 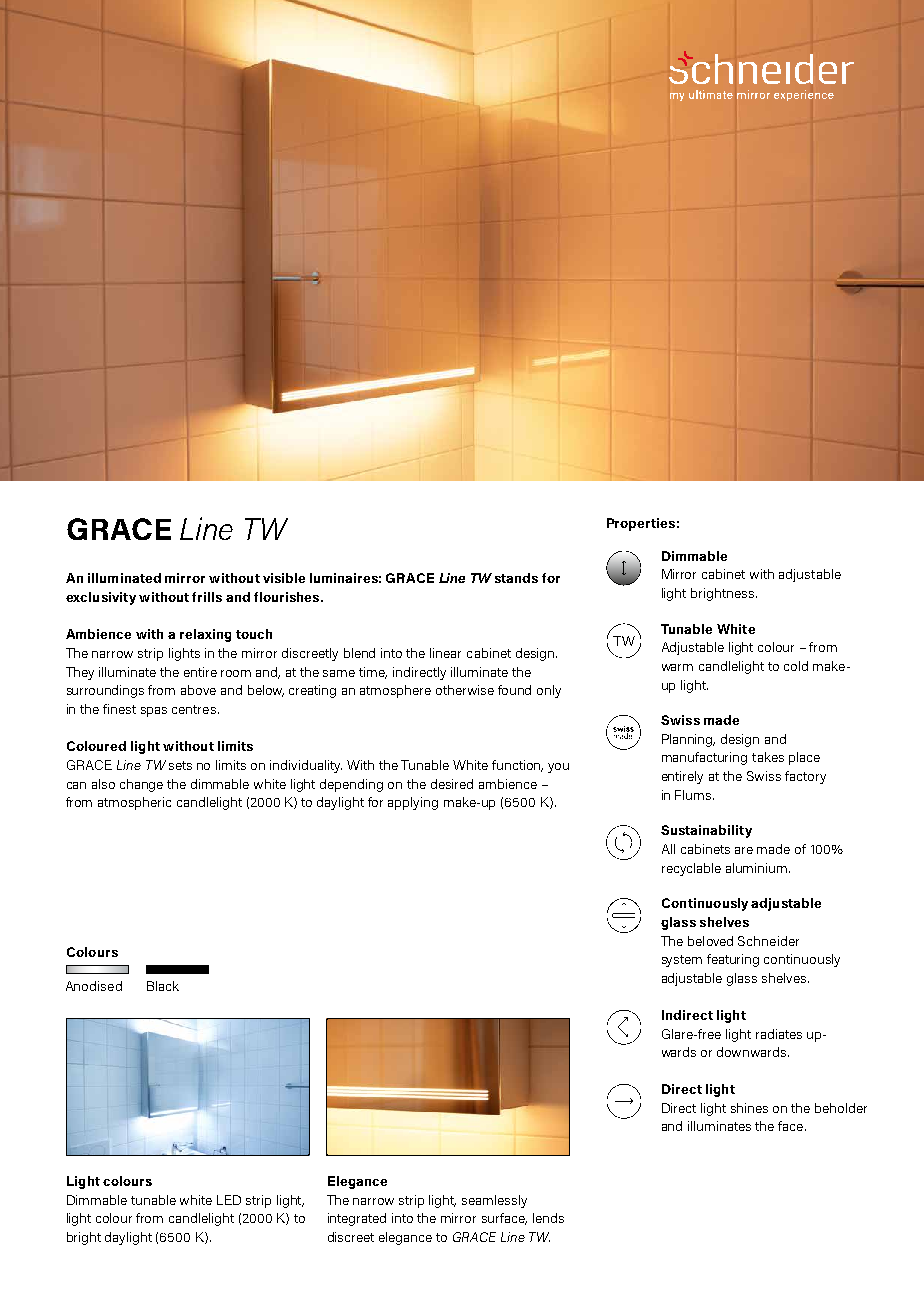 I want to click on desired, so click(x=452, y=784).
